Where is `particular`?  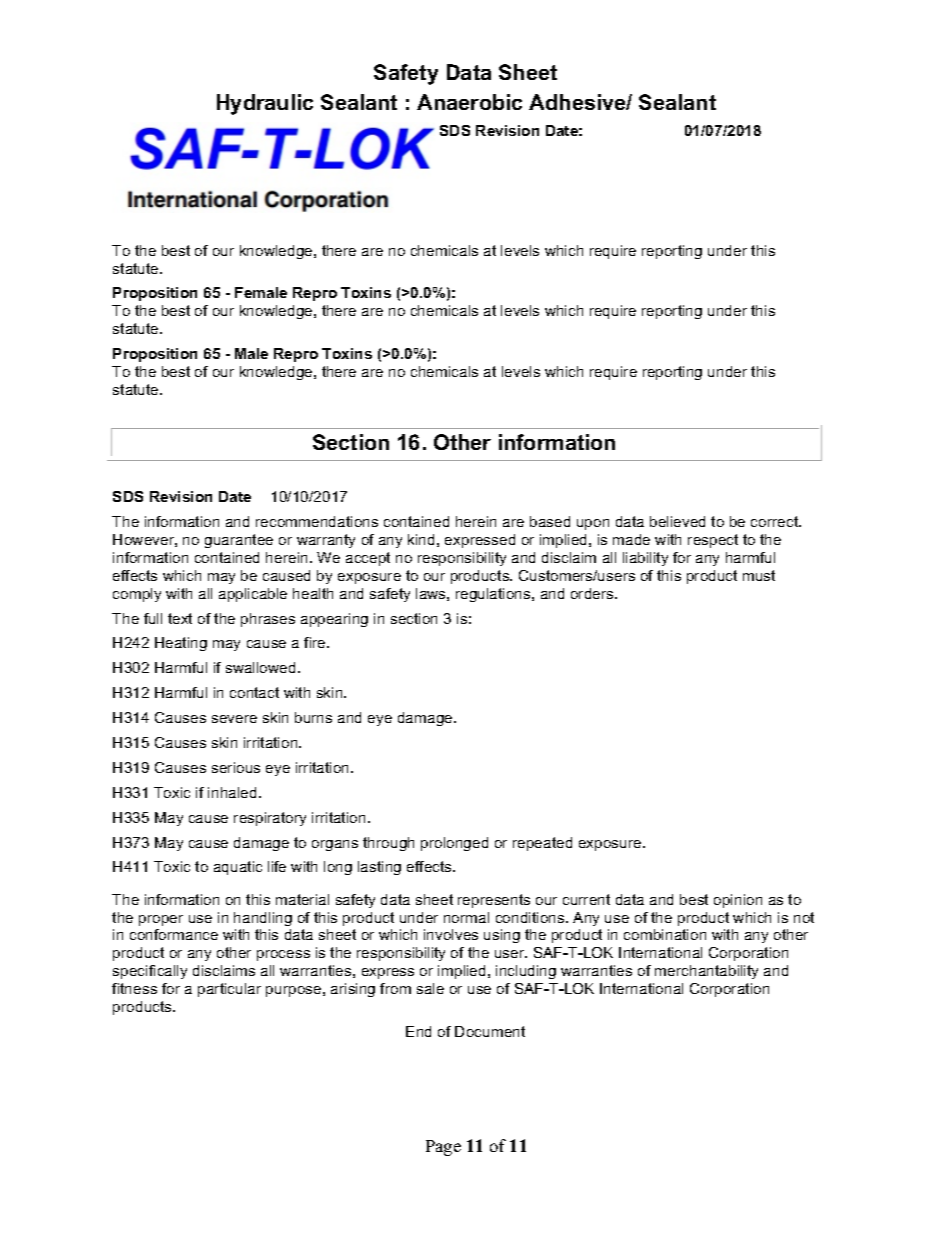 particular is located at coordinates (229, 990).
